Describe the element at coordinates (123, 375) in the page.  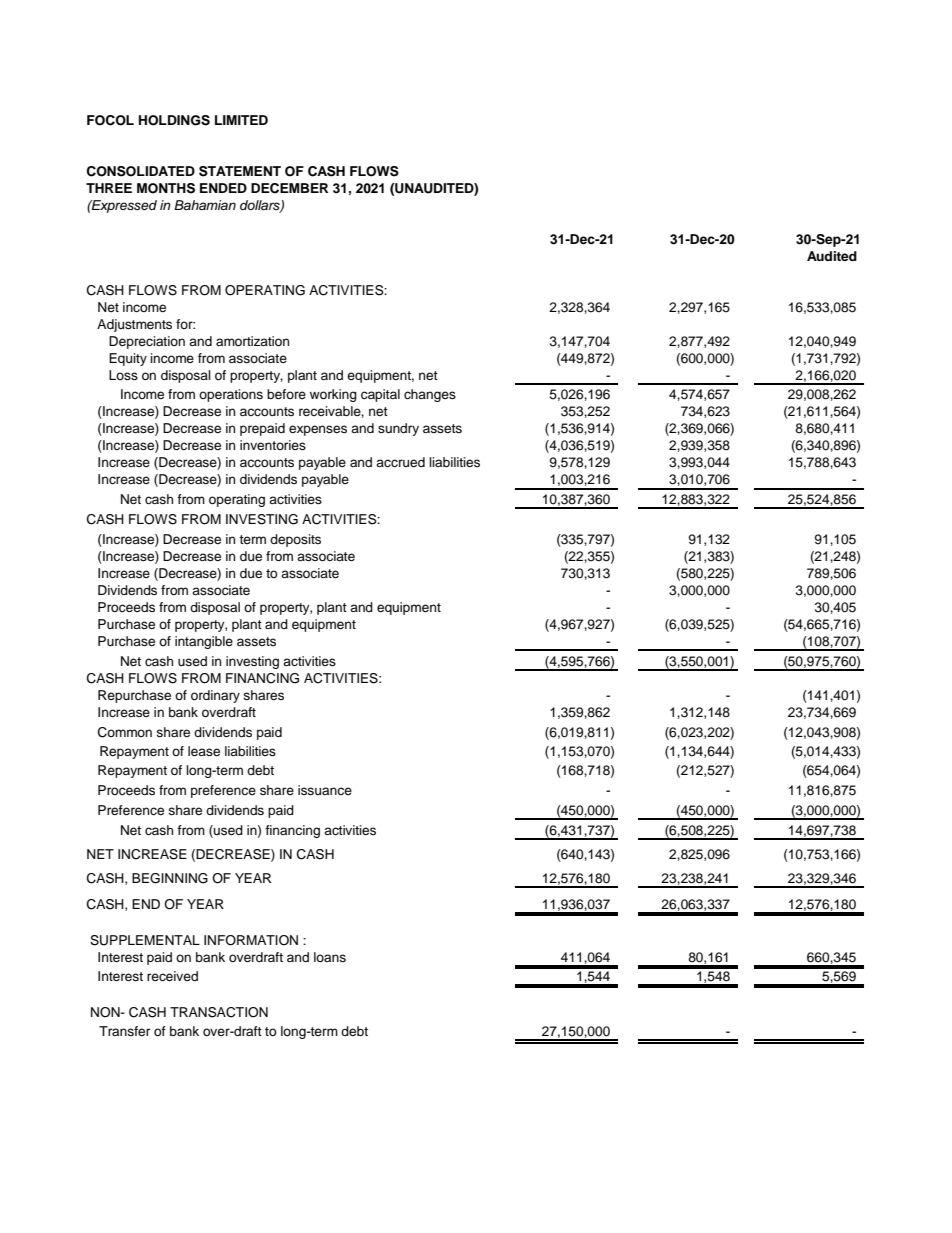
I see `Loss` at that location.
